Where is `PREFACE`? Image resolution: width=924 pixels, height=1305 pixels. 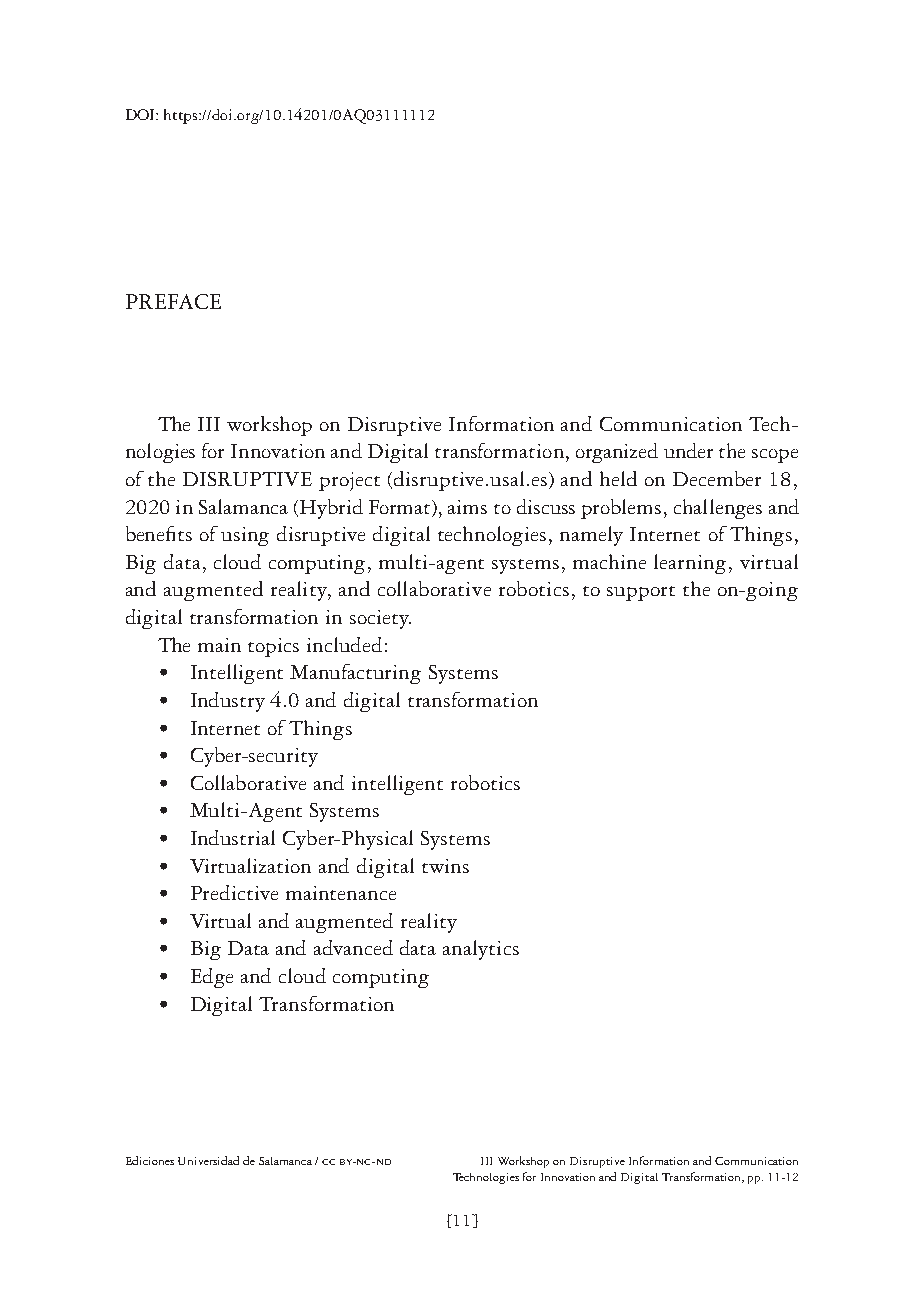 PREFACE is located at coordinates (173, 301).
